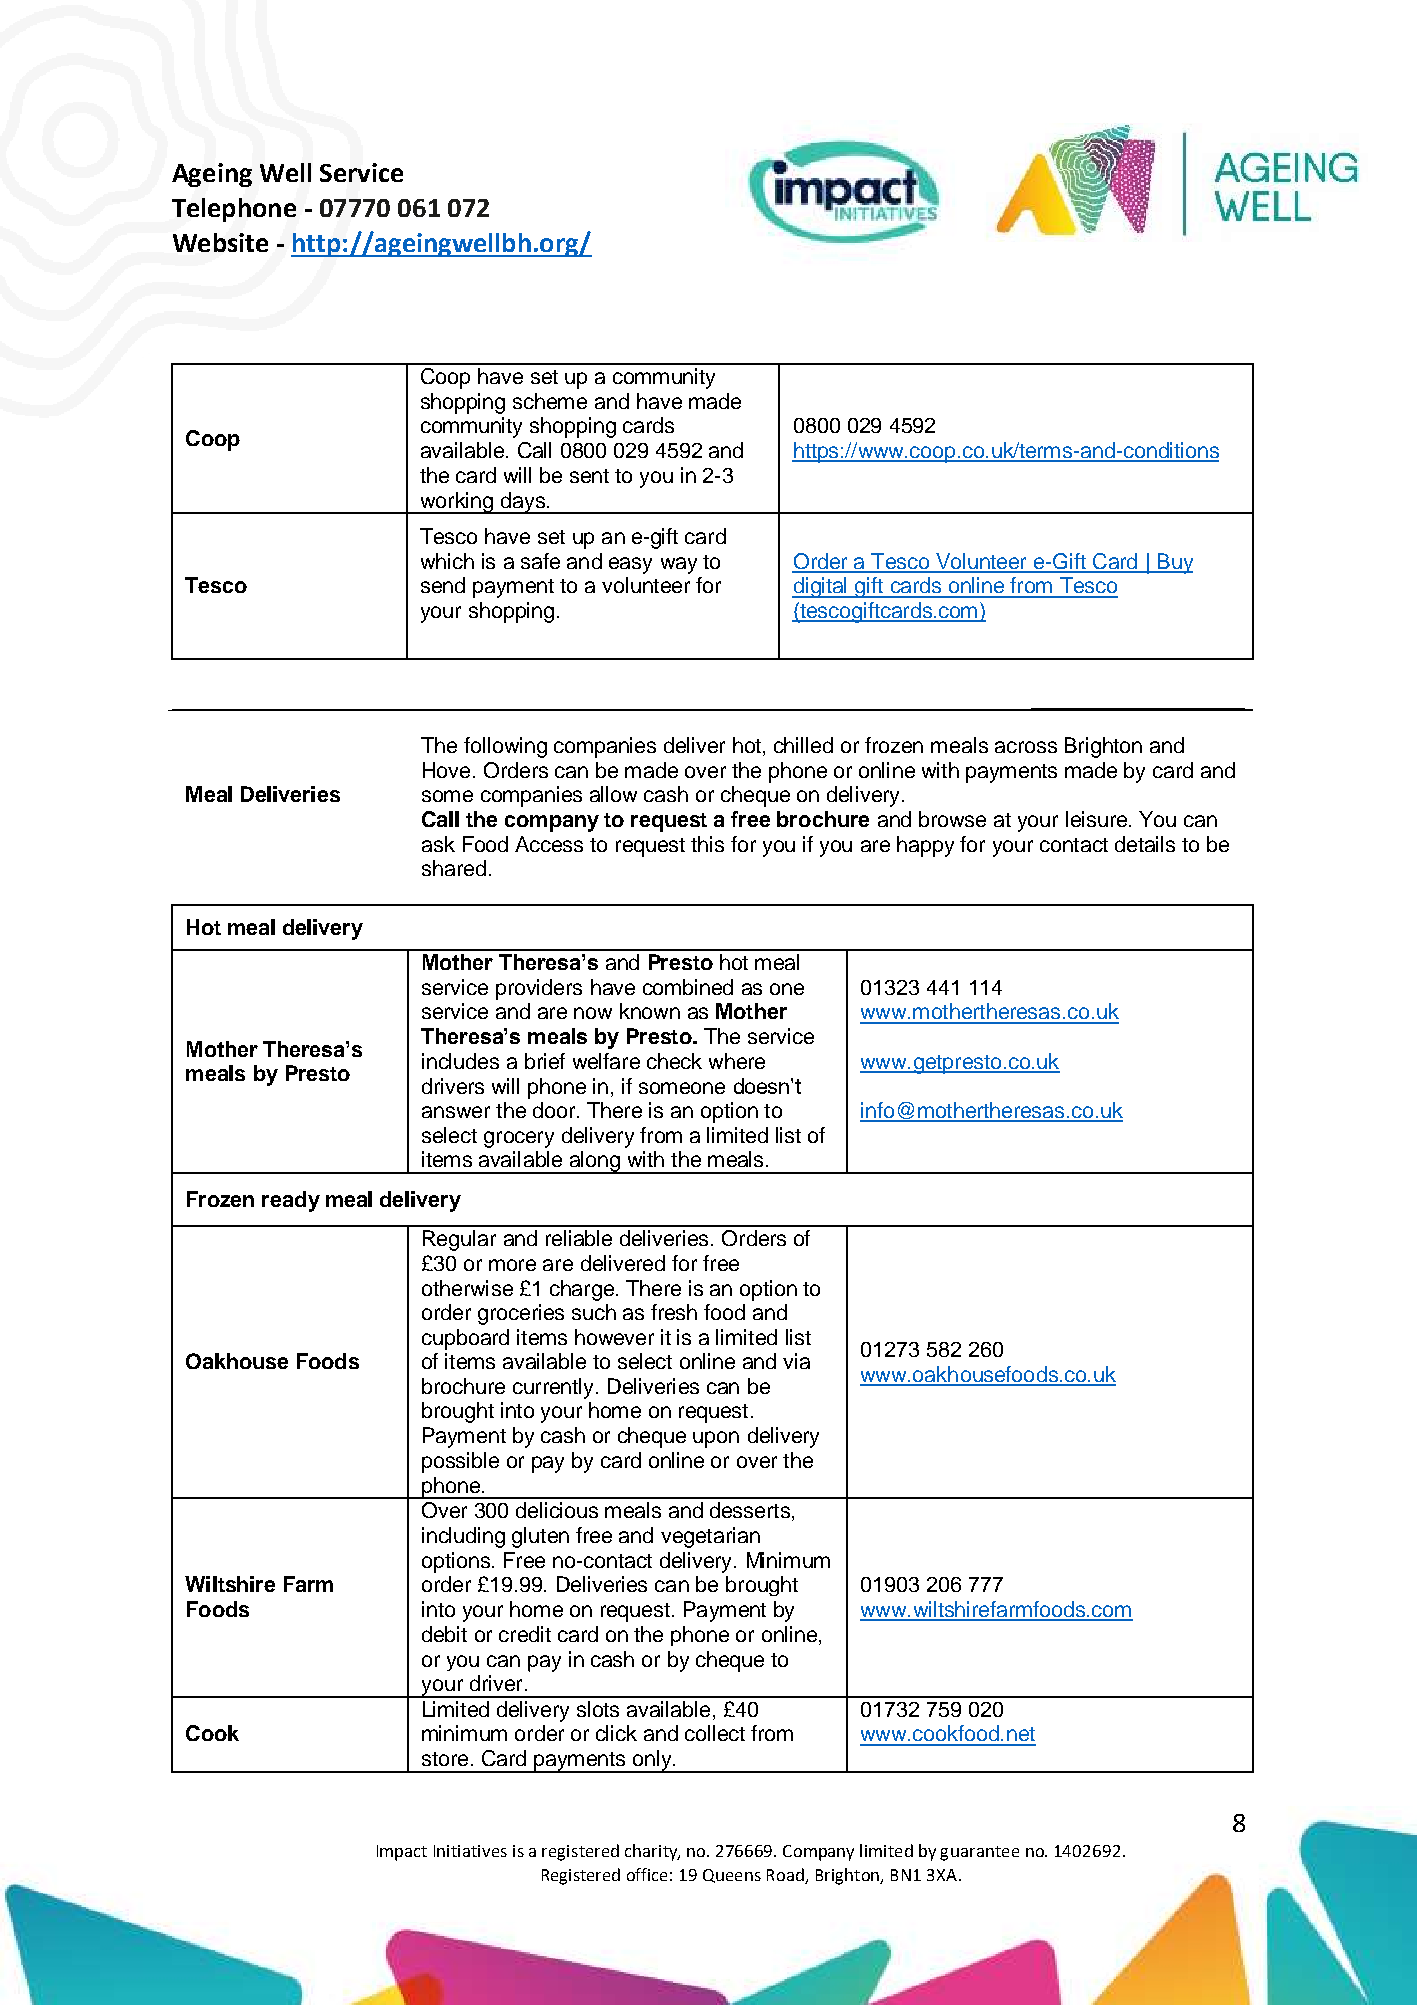 Image resolution: width=1417 pixels, height=2005 pixels. Describe the element at coordinates (1145, 844) in the page. I see `details` at that location.
